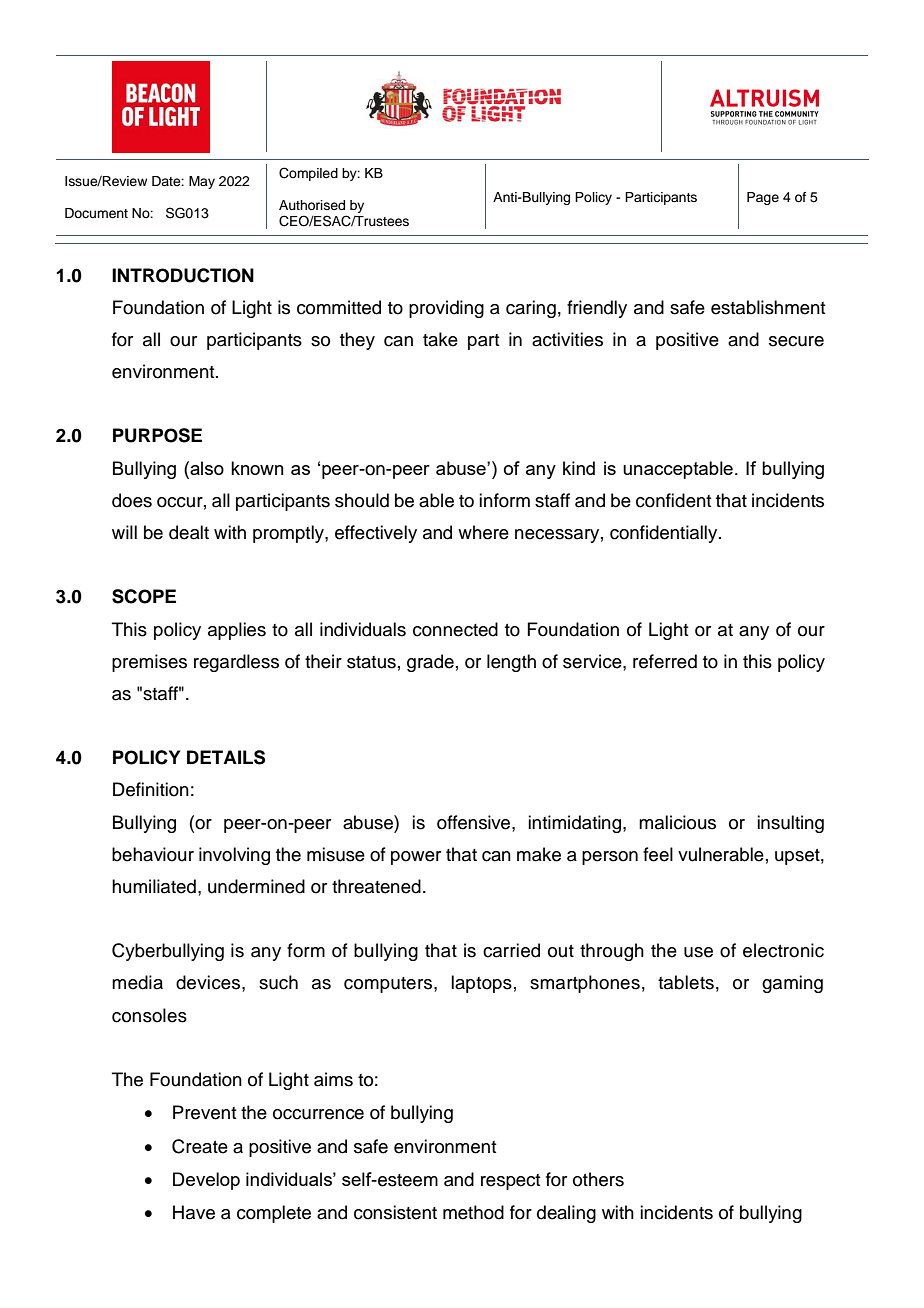 The width and height of the screenshot is (924, 1308). I want to click on Page, so click(763, 198).
